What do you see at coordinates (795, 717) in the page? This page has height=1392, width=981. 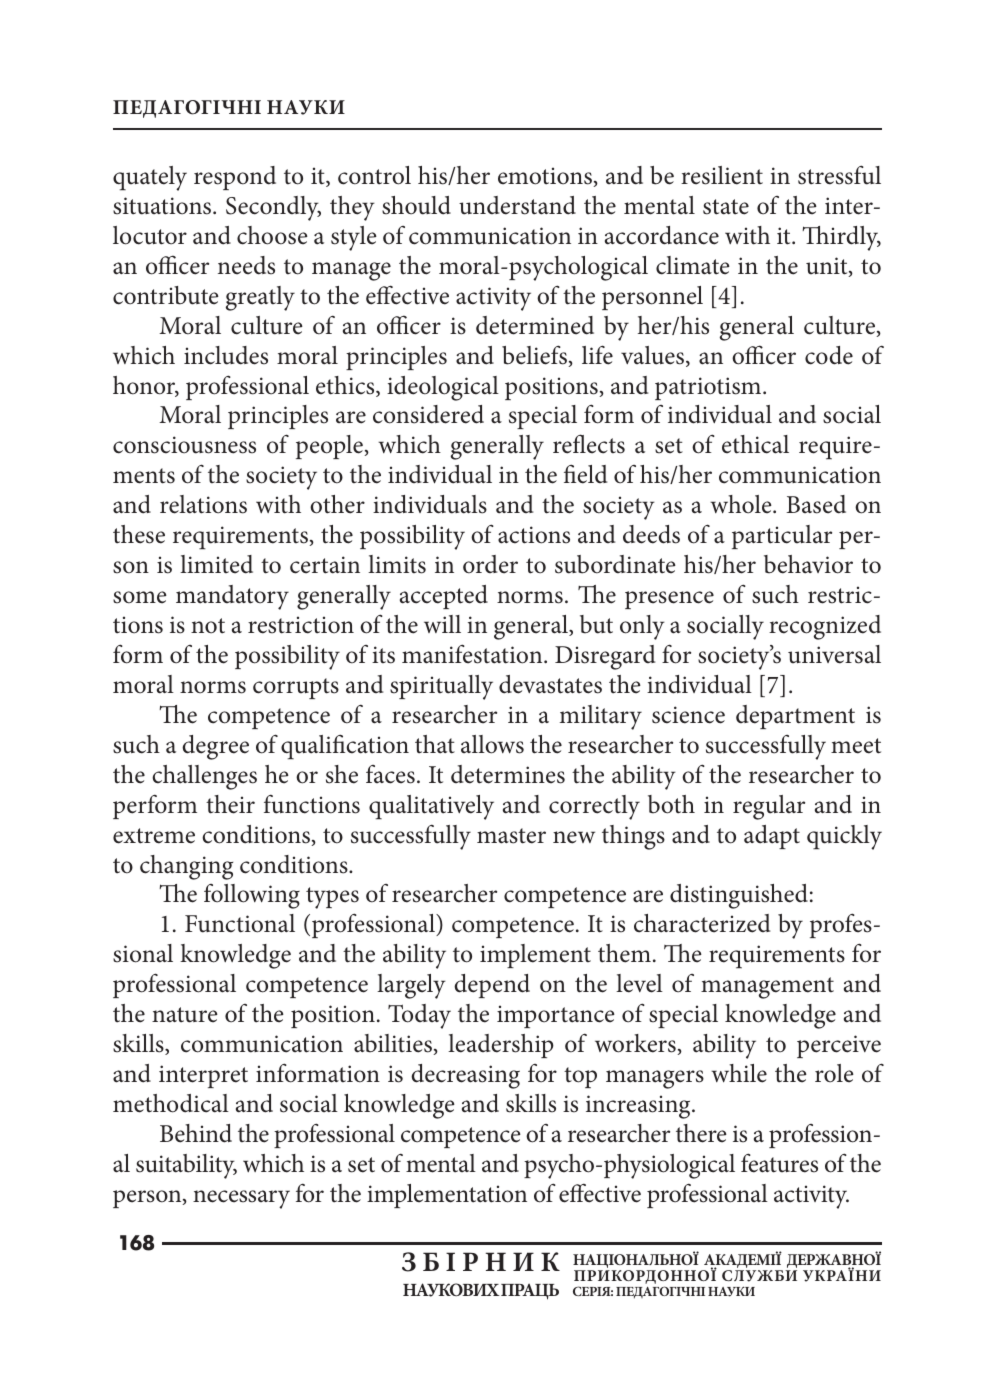 I see `department` at bounding box center [795, 717].
